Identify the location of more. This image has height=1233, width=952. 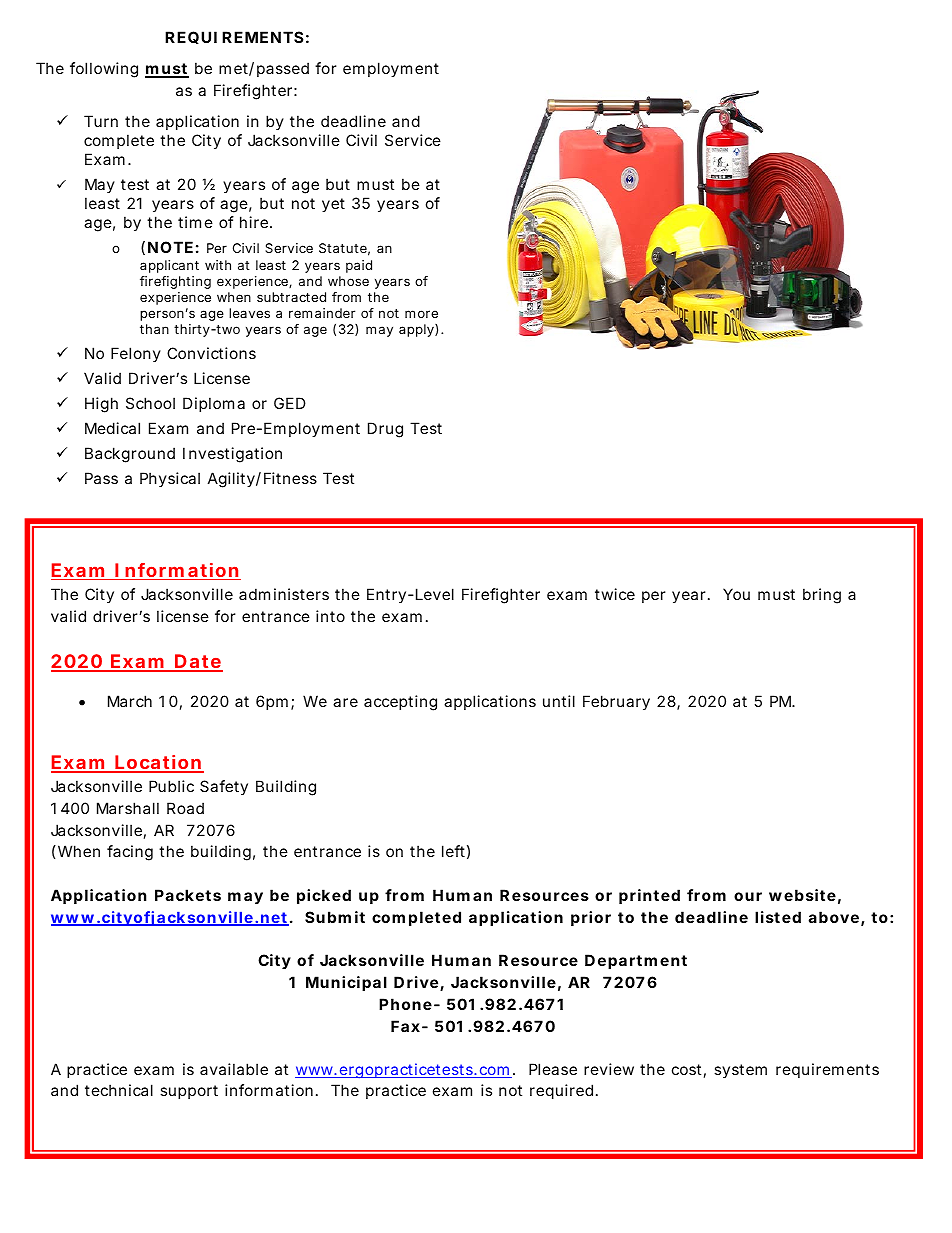
(421, 314).
